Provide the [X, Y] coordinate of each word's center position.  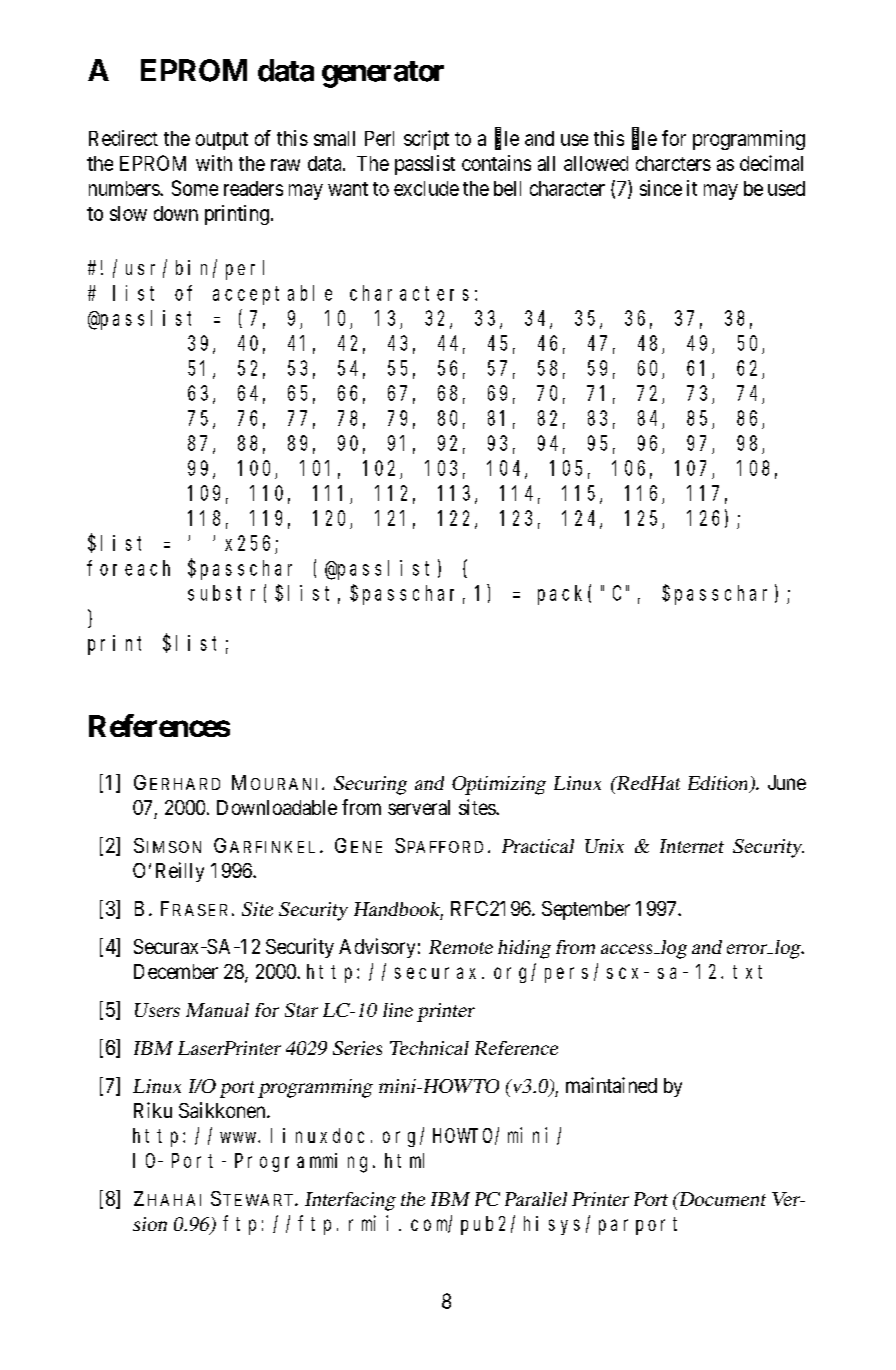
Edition [719, 784]
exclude [426, 188]
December [176, 971]
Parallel [536, 1199]
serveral [419, 807]
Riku [153, 1110]
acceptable [272, 295]
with [214, 163]
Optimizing [499, 785]
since [661, 188]
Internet [692, 846]
